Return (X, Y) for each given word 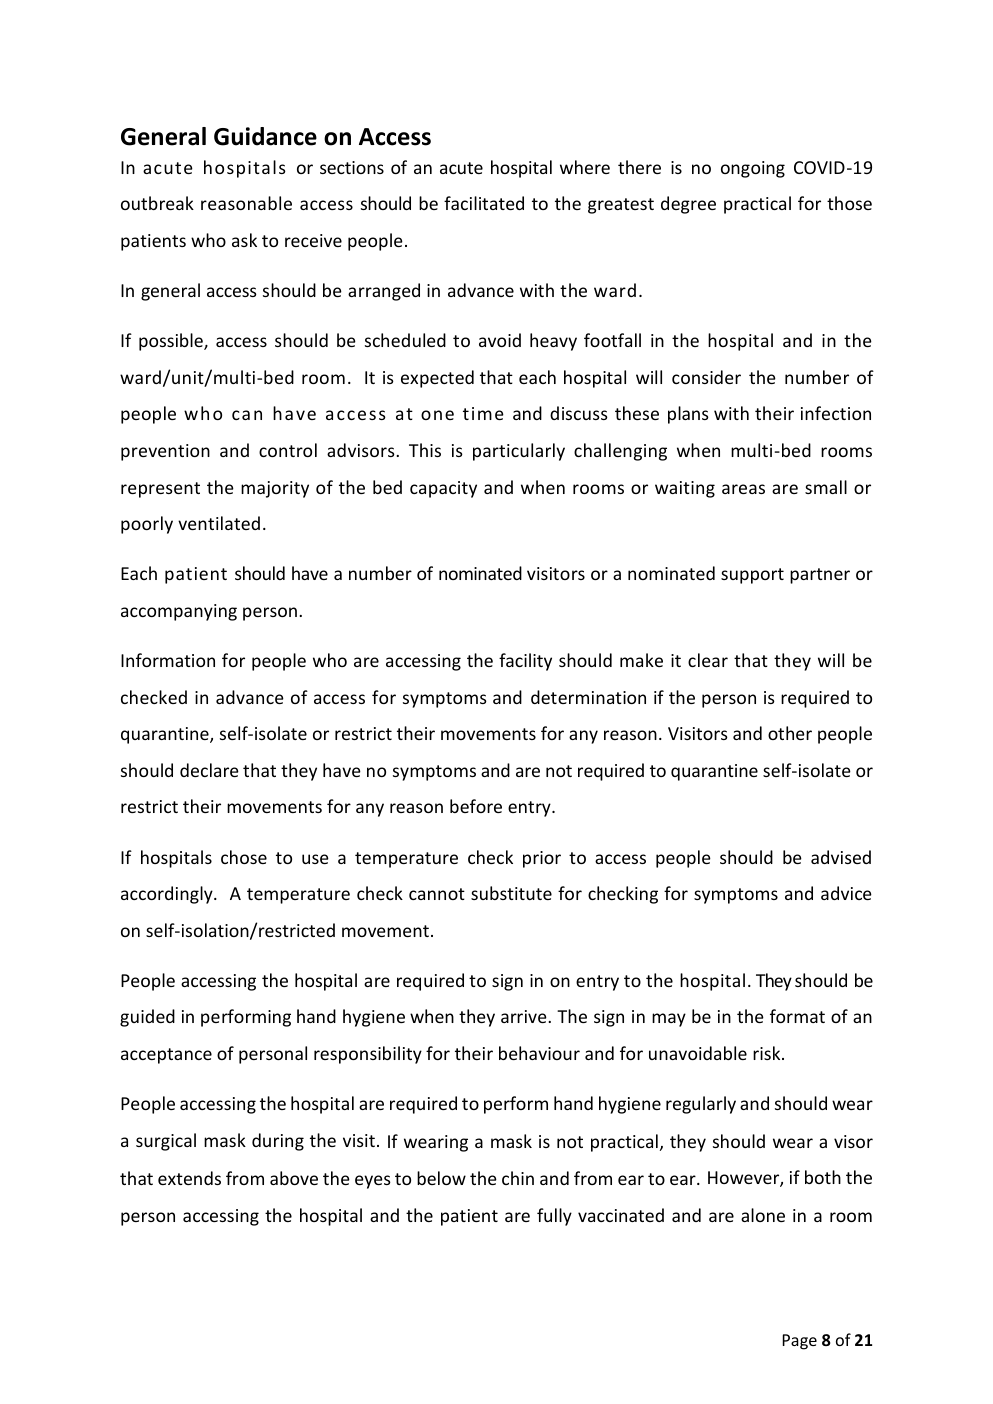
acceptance (166, 1056)
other (790, 733)
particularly (519, 452)
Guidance (265, 136)
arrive (525, 1016)
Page (799, 1342)
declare (209, 770)
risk (768, 1053)
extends (189, 1178)
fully (554, 1217)
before (476, 806)
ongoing (753, 169)
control (288, 450)
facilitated (484, 203)
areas (743, 489)
